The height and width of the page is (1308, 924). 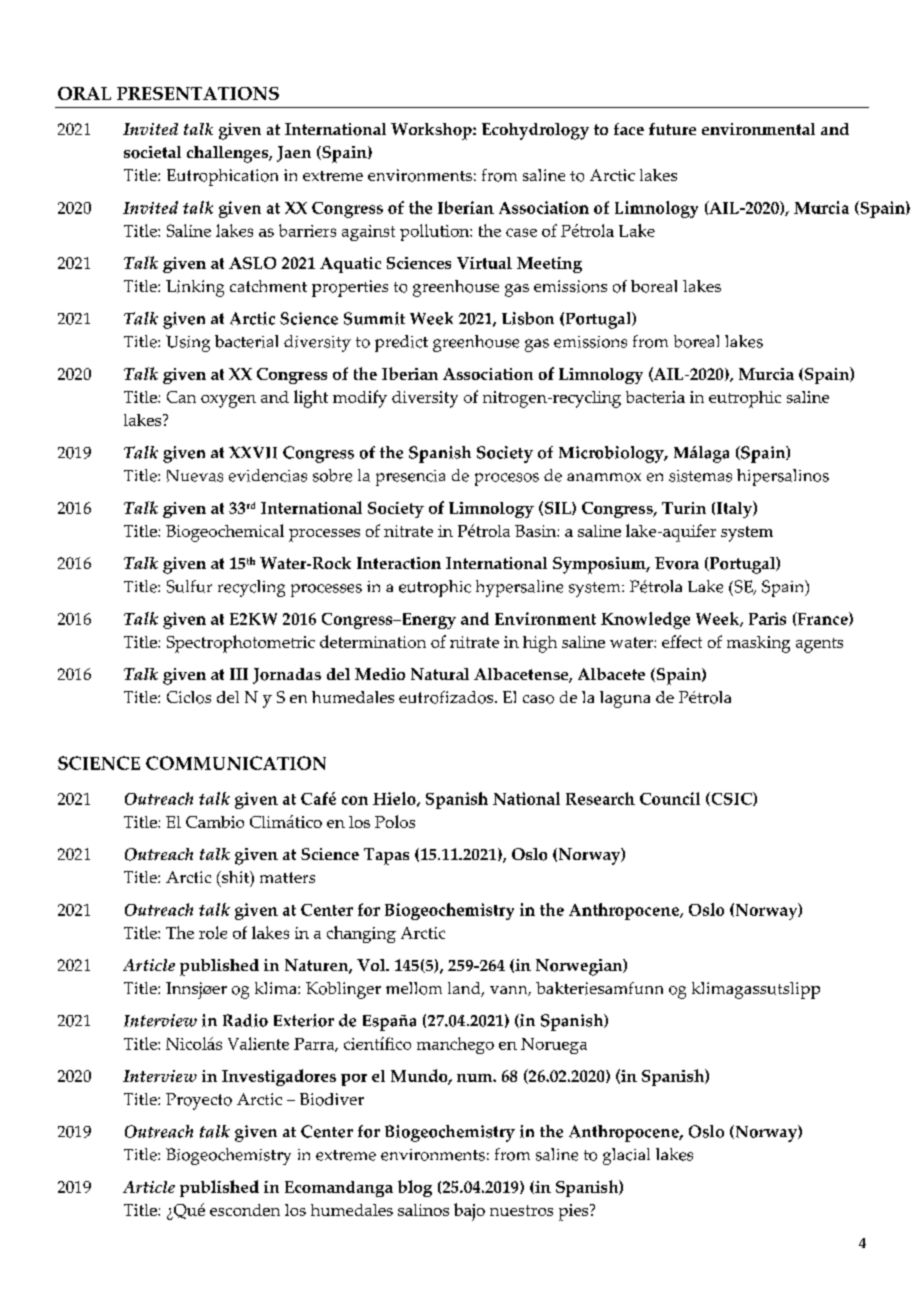 What do you see at coordinates (245, 1020) in the page?
I see `Radio` at bounding box center [245, 1020].
